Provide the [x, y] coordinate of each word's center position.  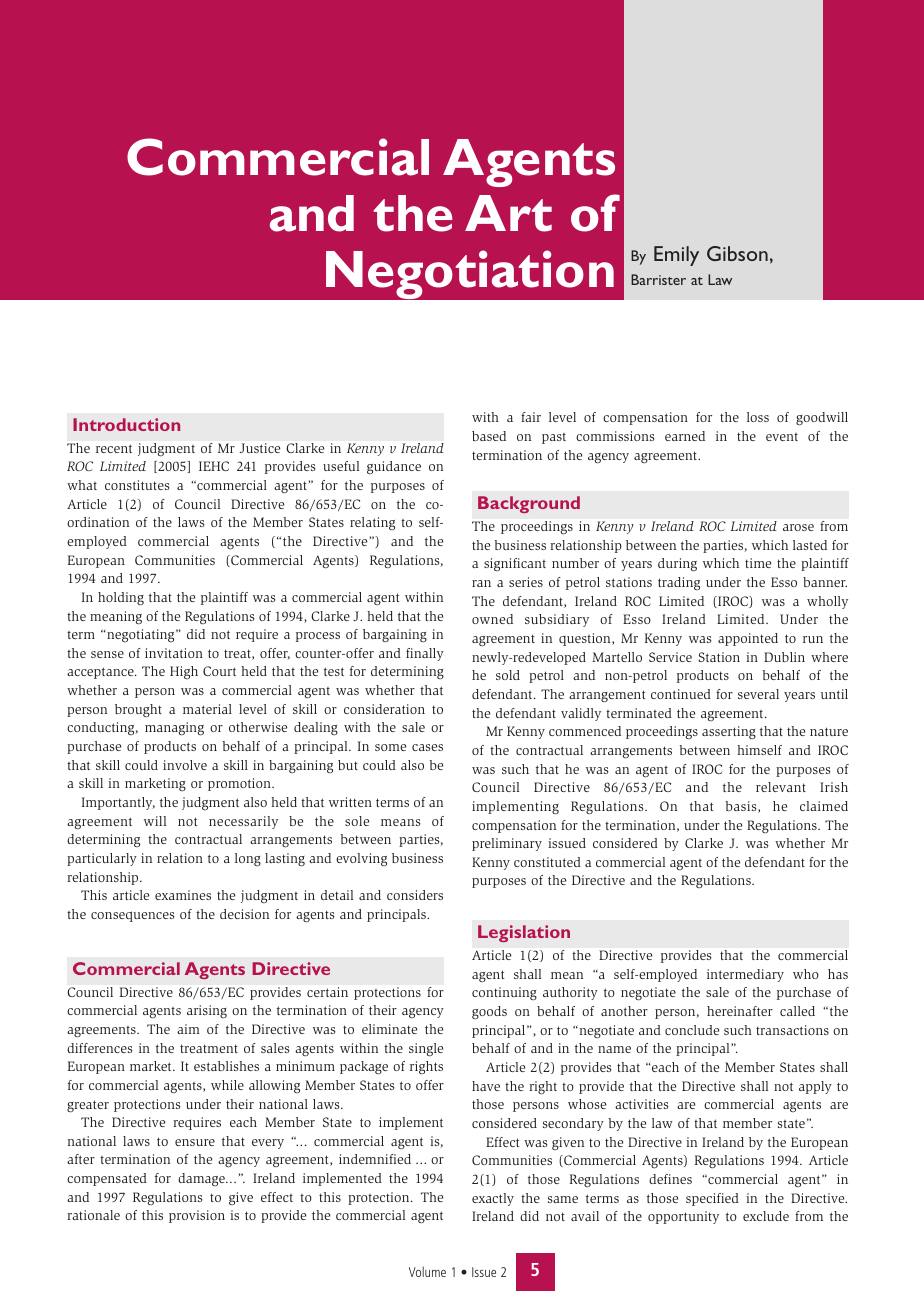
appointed [748, 639]
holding [121, 599]
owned [492, 619]
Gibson [737, 253]
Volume [427, 1271]
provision [197, 1216]
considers [415, 895]
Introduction [126, 424]
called [797, 1011]
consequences [133, 916]
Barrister [658, 279]
